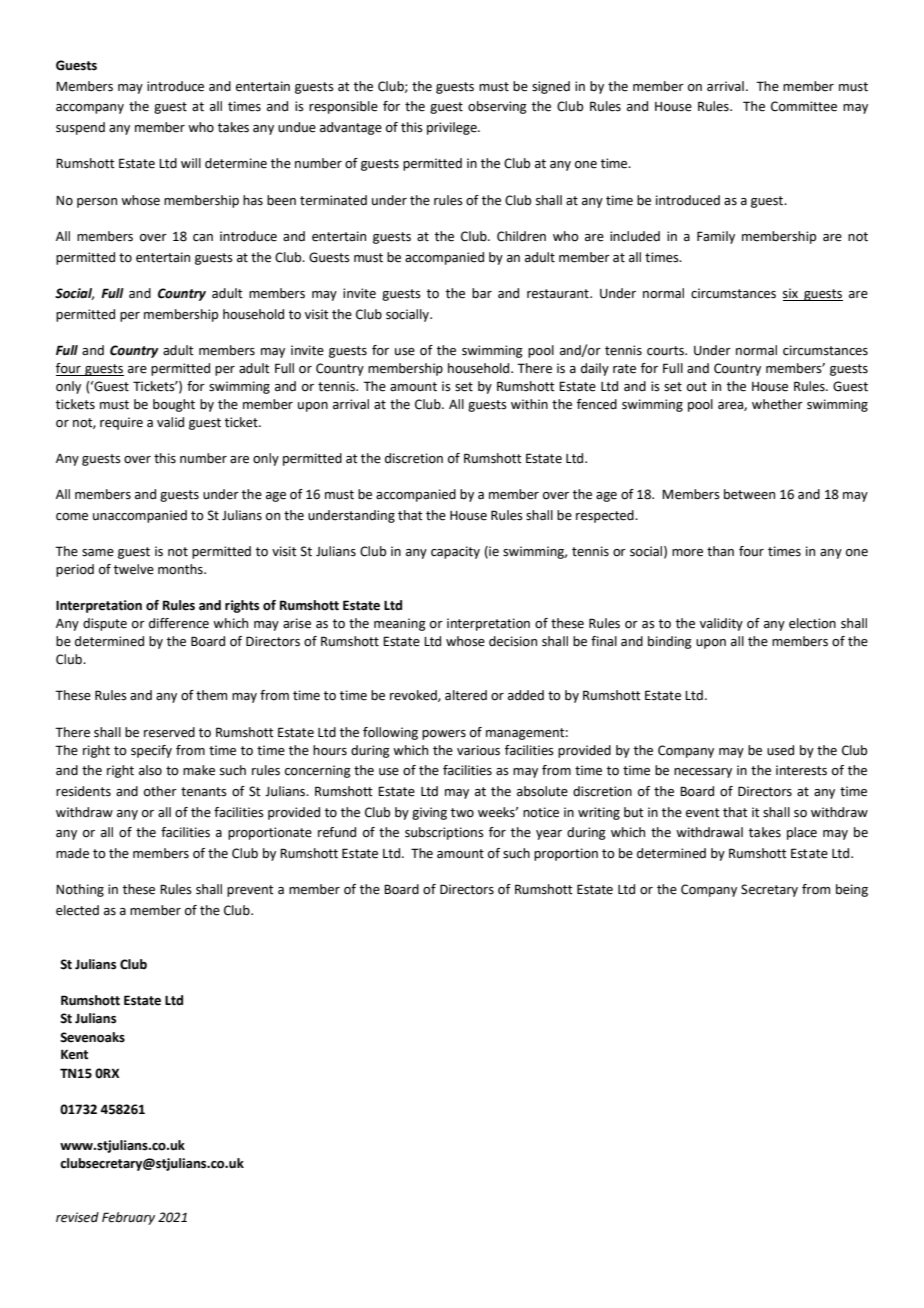 This image has height=1308, width=924. What do you see at coordinates (444, 833) in the image?
I see `subscriptions` at bounding box center [444, 833].
